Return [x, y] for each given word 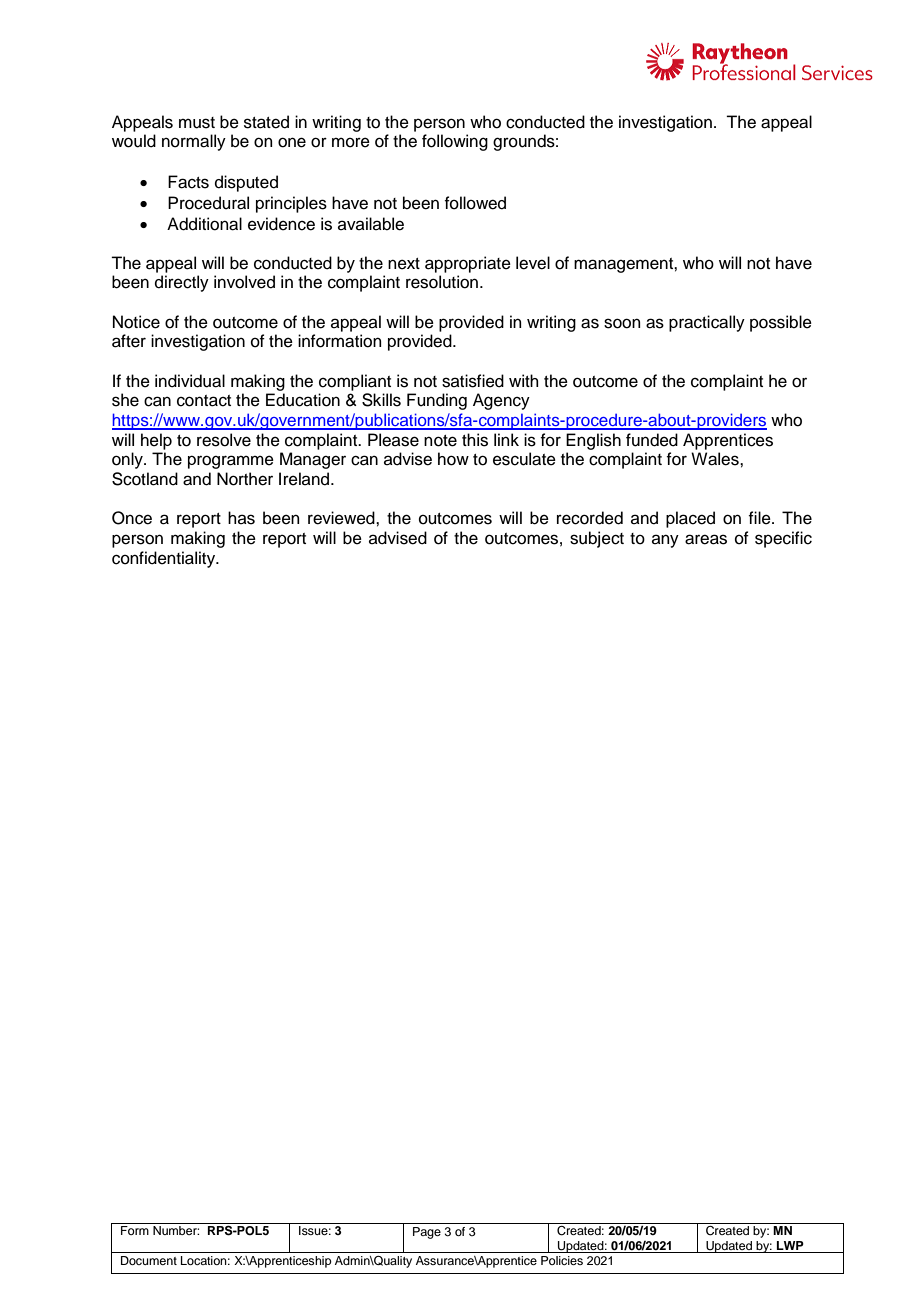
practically [707, 323]
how [453, 459]
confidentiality [165, 559]
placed [690, 519]
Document [149, 1260]
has [241, 518]
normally [194, 142]
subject [597, 539]
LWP [790, 1245]
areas [706, 539]
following [455, 142]
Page [427, 1233]
